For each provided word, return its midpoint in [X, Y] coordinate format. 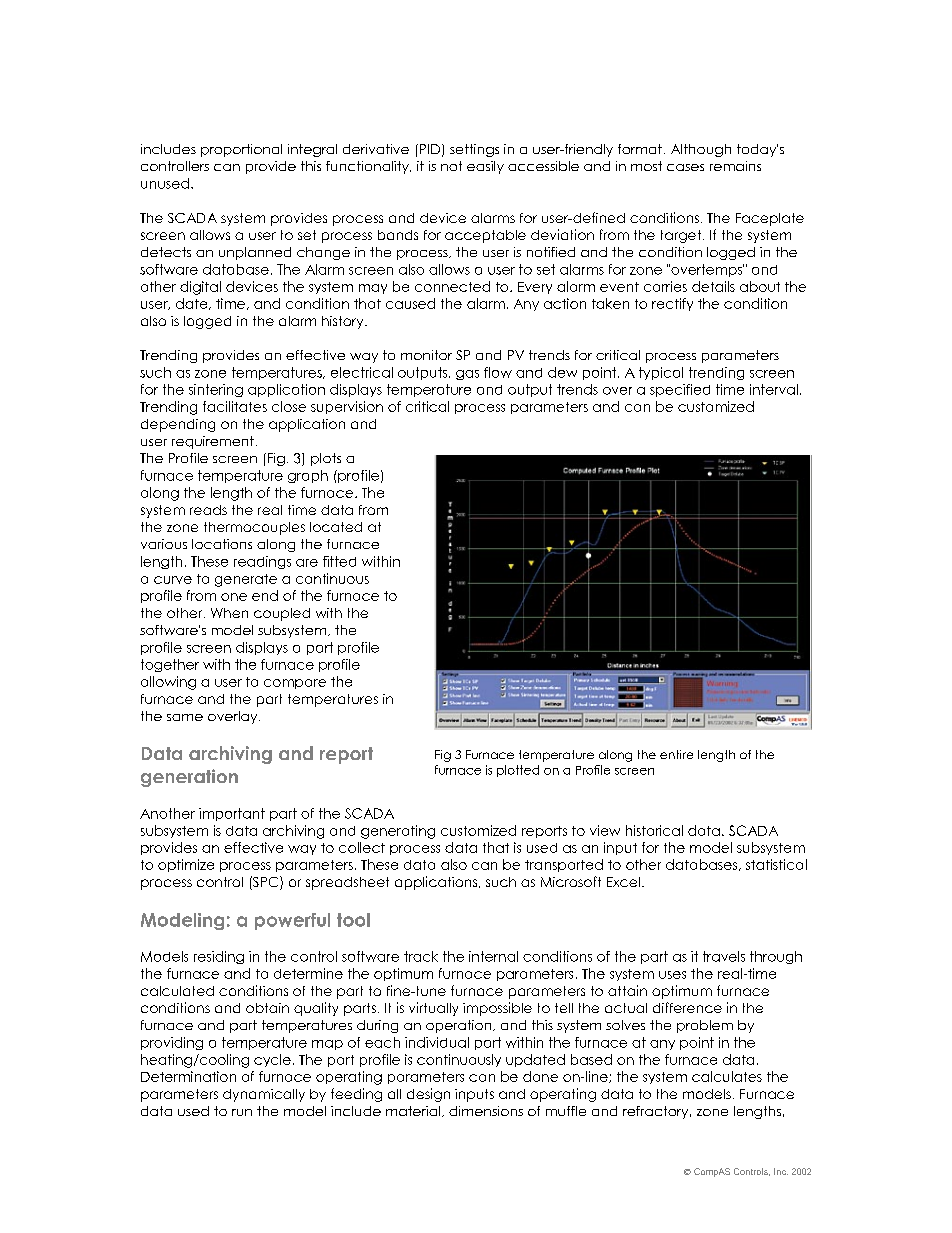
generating [398, 832]
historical [654, 830]
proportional [241, 150]
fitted [339, 561]
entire [676, 754]
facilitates [235, 406]
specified [680, 390]
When [229, 613]
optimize [186, 865]
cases [685, 167]
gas [467, 375]
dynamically [264, 1095]
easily [485, 167]
